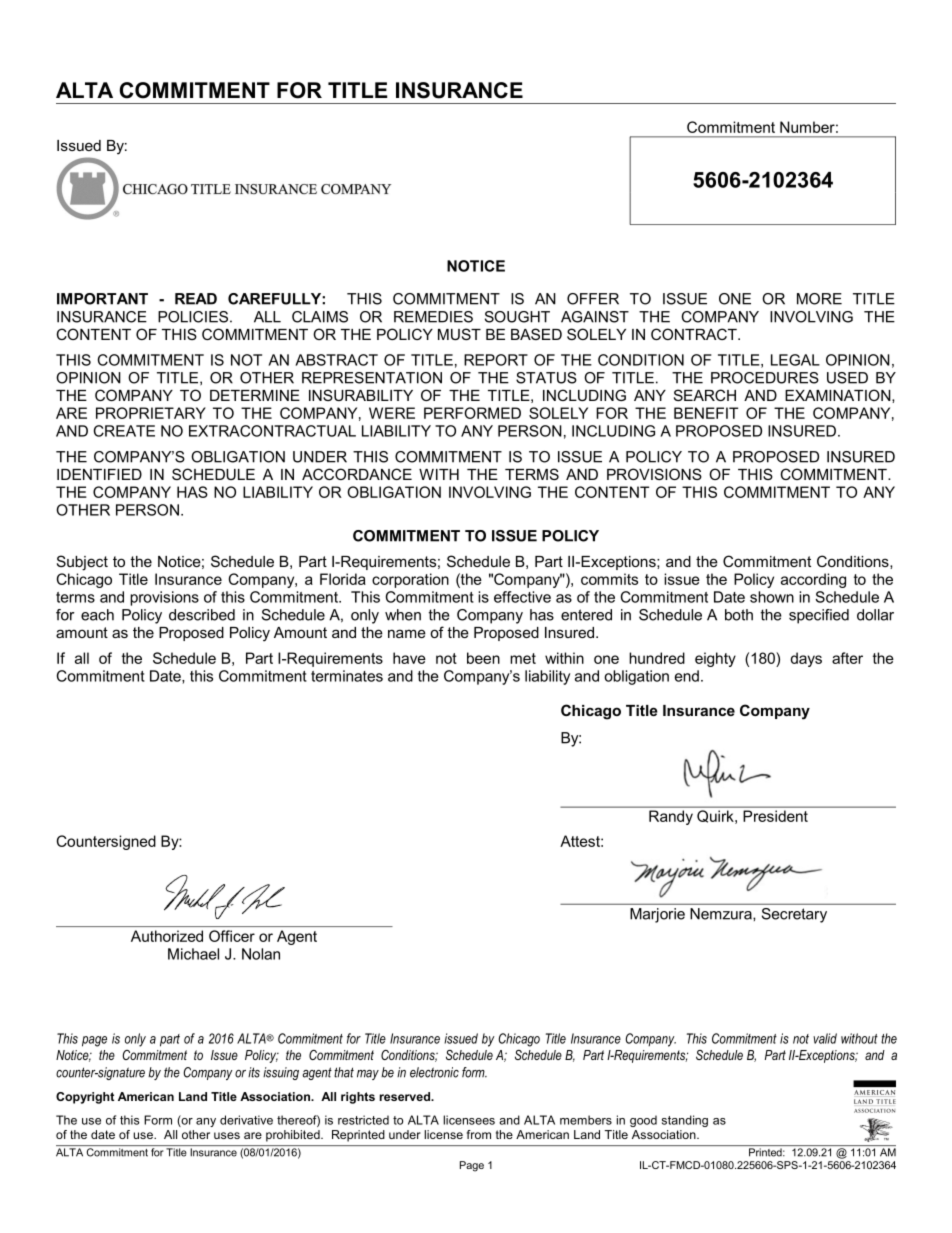 The height and width of the image is (1233, 952). Describe the element at coordinates (459, 334) in the image. I see `MUST` at that location.
